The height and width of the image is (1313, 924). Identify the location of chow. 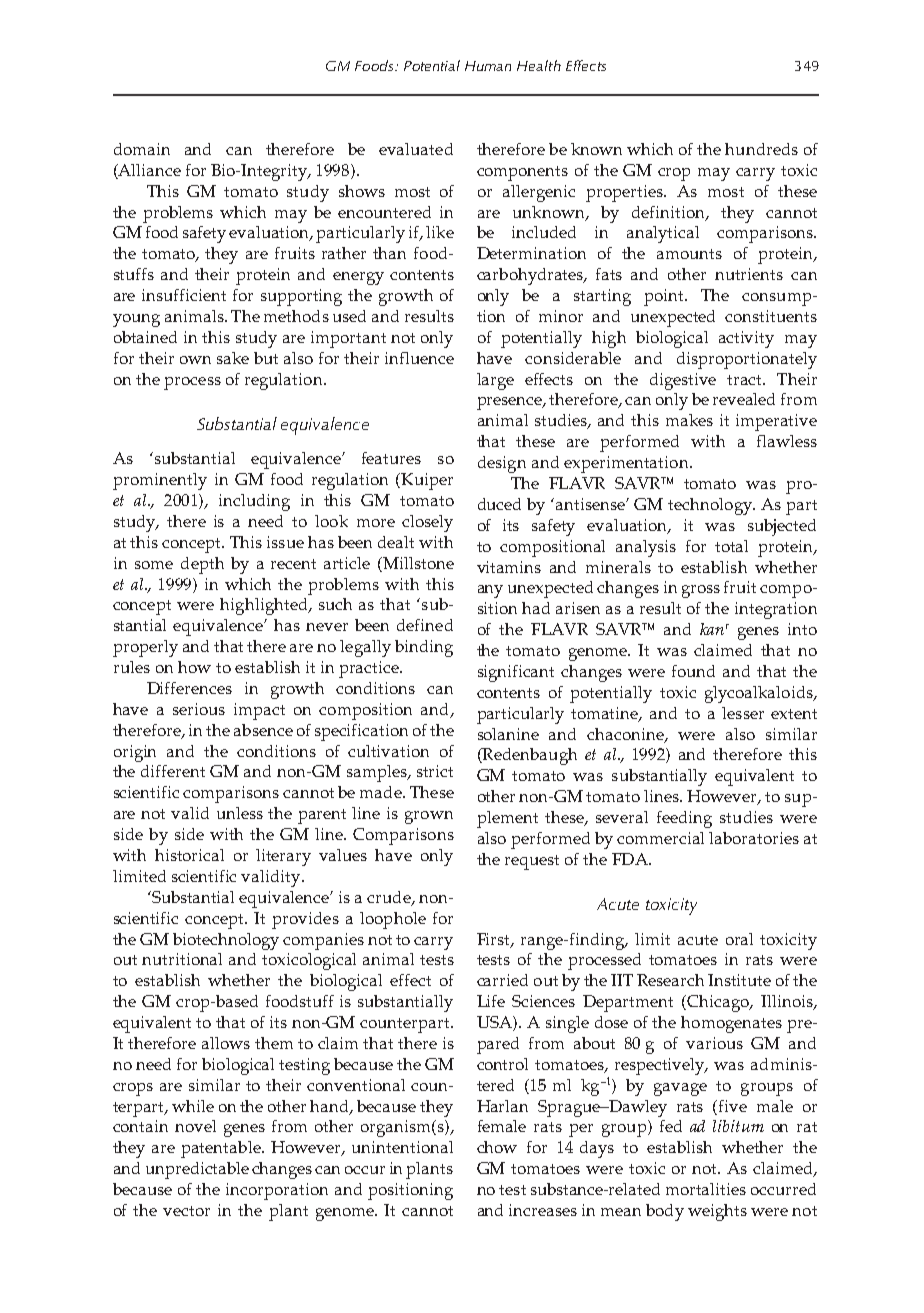
(497, 1147).
